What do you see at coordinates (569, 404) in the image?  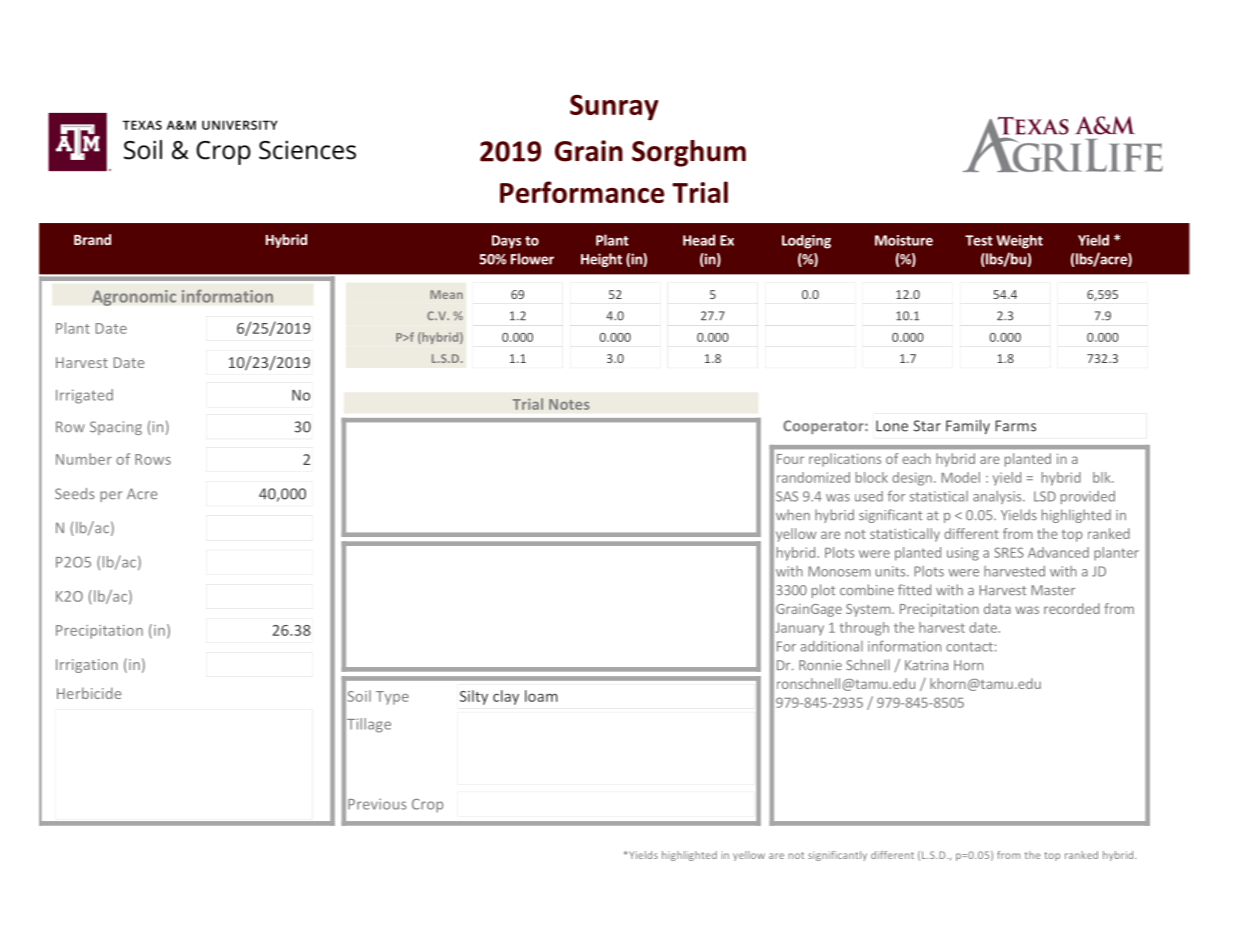 I see `Notes` at bounding box center [569, 404].
